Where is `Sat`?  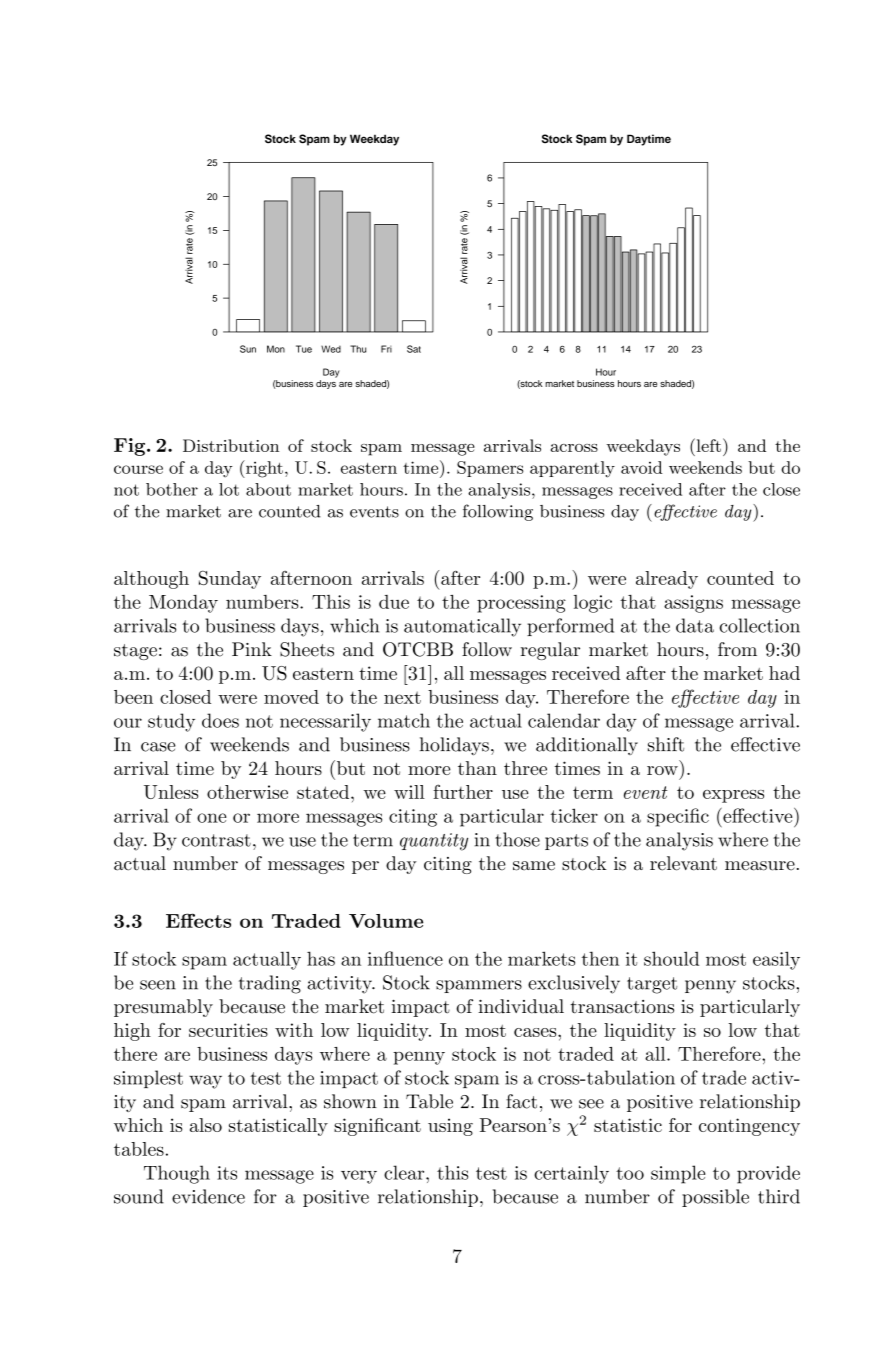 Sat is located at coordinates (414, 349).
